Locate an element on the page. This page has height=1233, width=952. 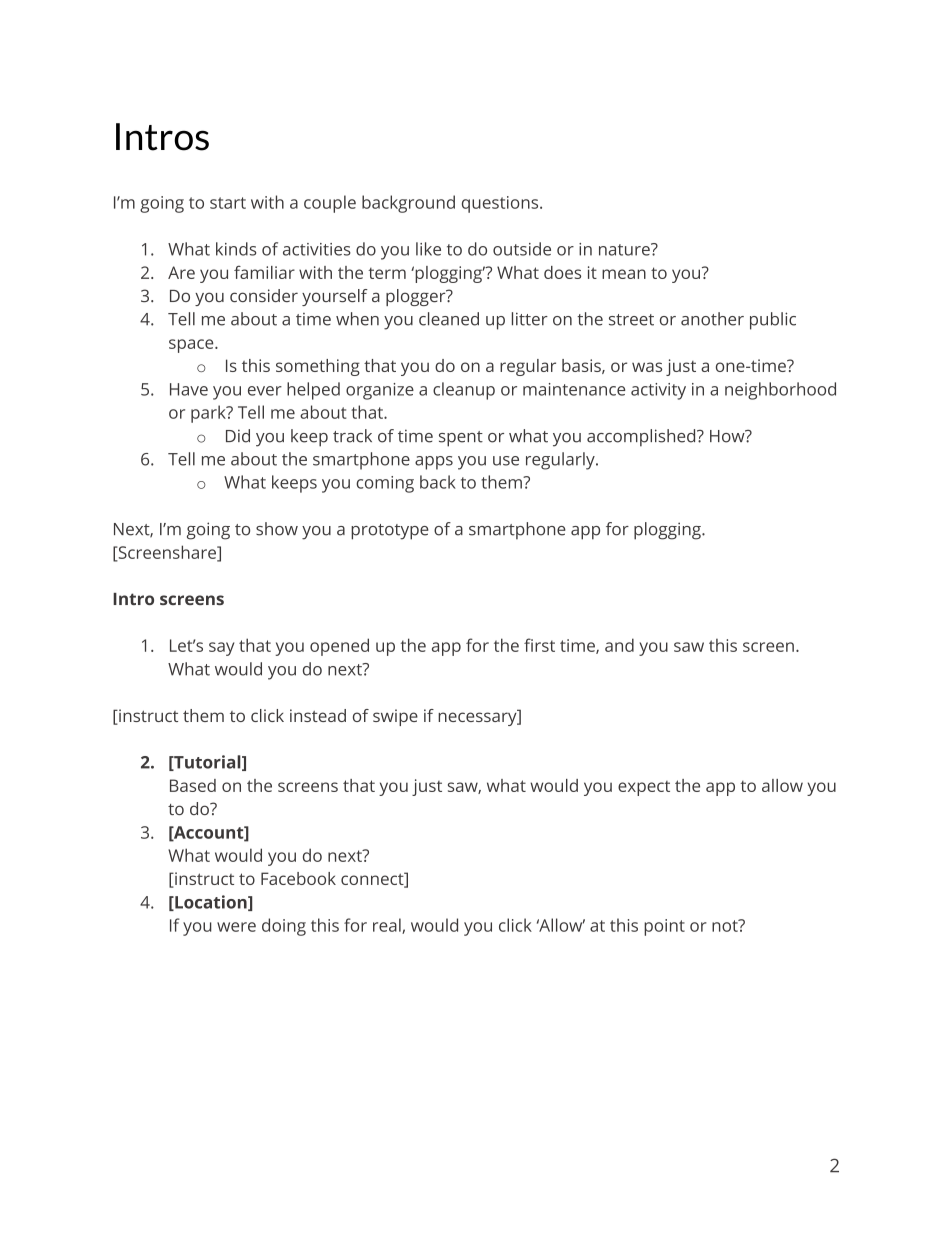
questions is located at coordinates (501, 204).
